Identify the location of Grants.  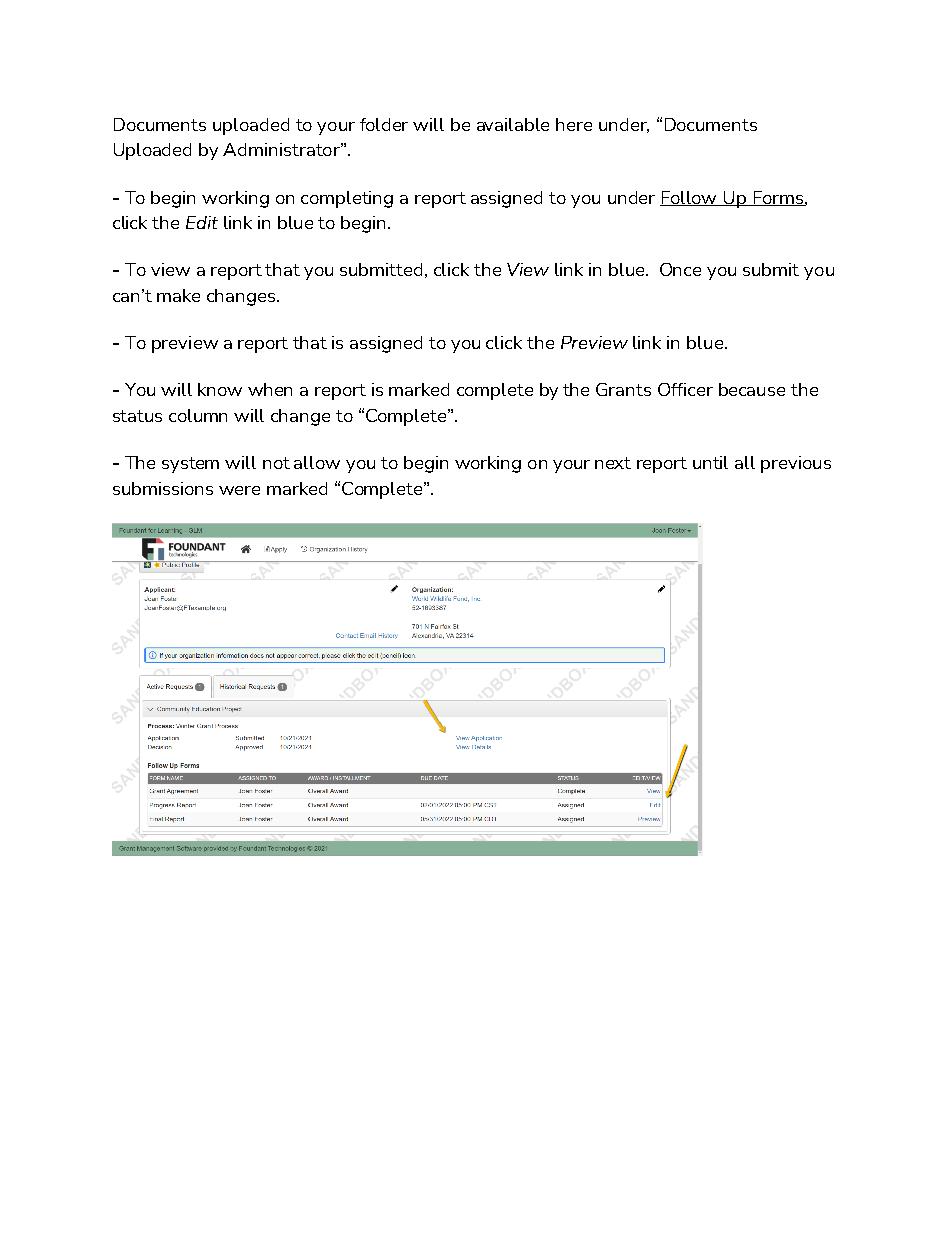
(623, 389).
